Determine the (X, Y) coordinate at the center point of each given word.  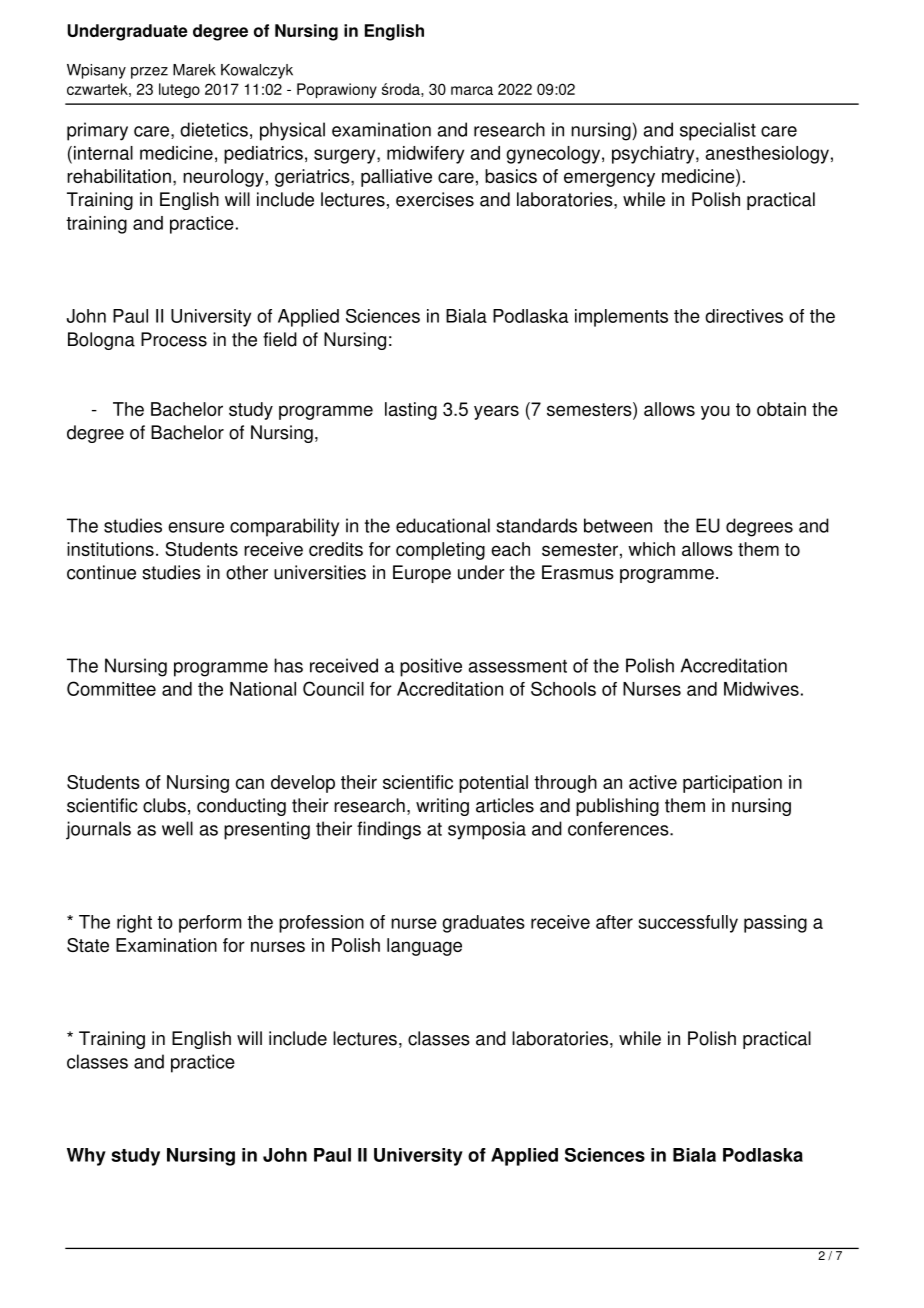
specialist (718, 131)
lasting (411, 411)
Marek (194, 70)
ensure (196, 527)
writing (442, 807)
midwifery (425, 155)
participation (732, 784)
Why (86, 1157)
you (715, 412)
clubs (164, 805)
